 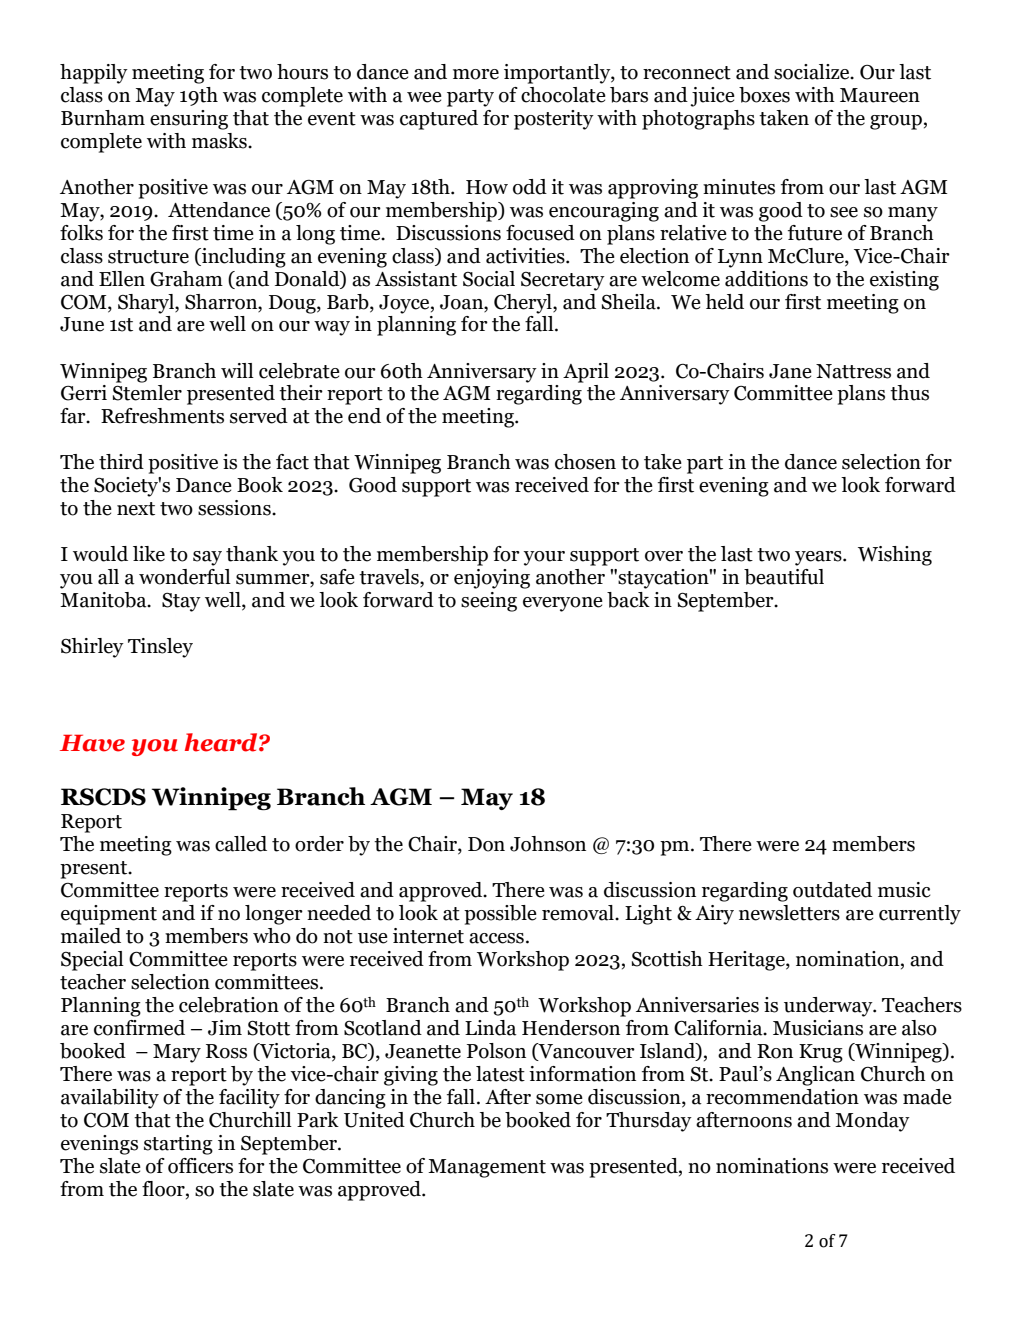 What do you see at coordinates (500, 915) in the screenshot?
I see `possible` at bounding box center [500, 915].
